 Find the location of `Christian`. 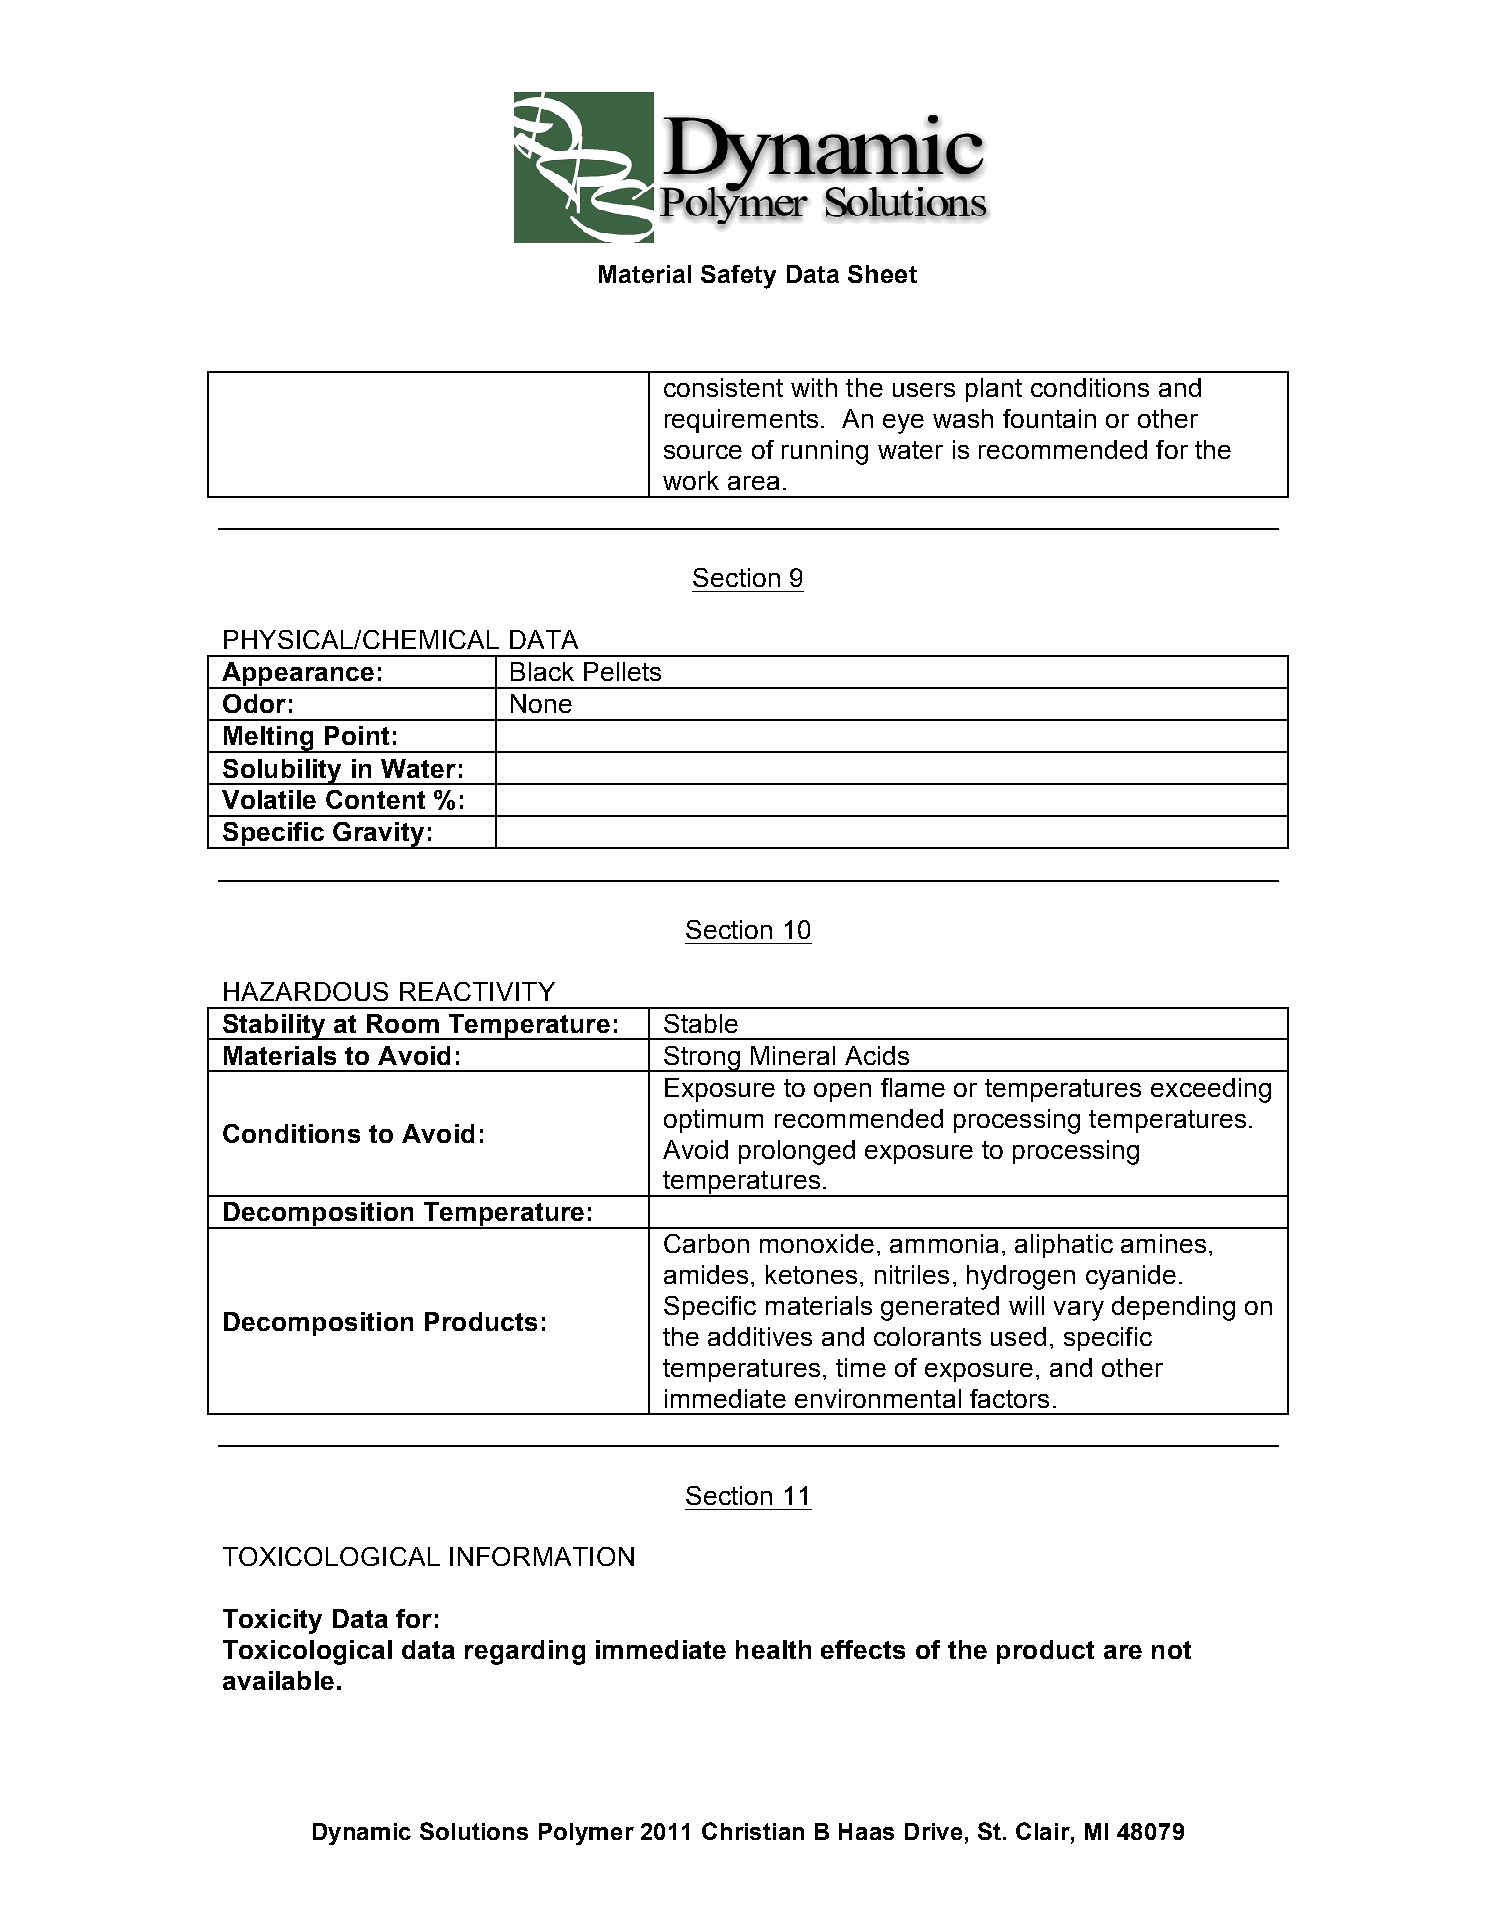

Christian is located at coordinates (753, 1831).
